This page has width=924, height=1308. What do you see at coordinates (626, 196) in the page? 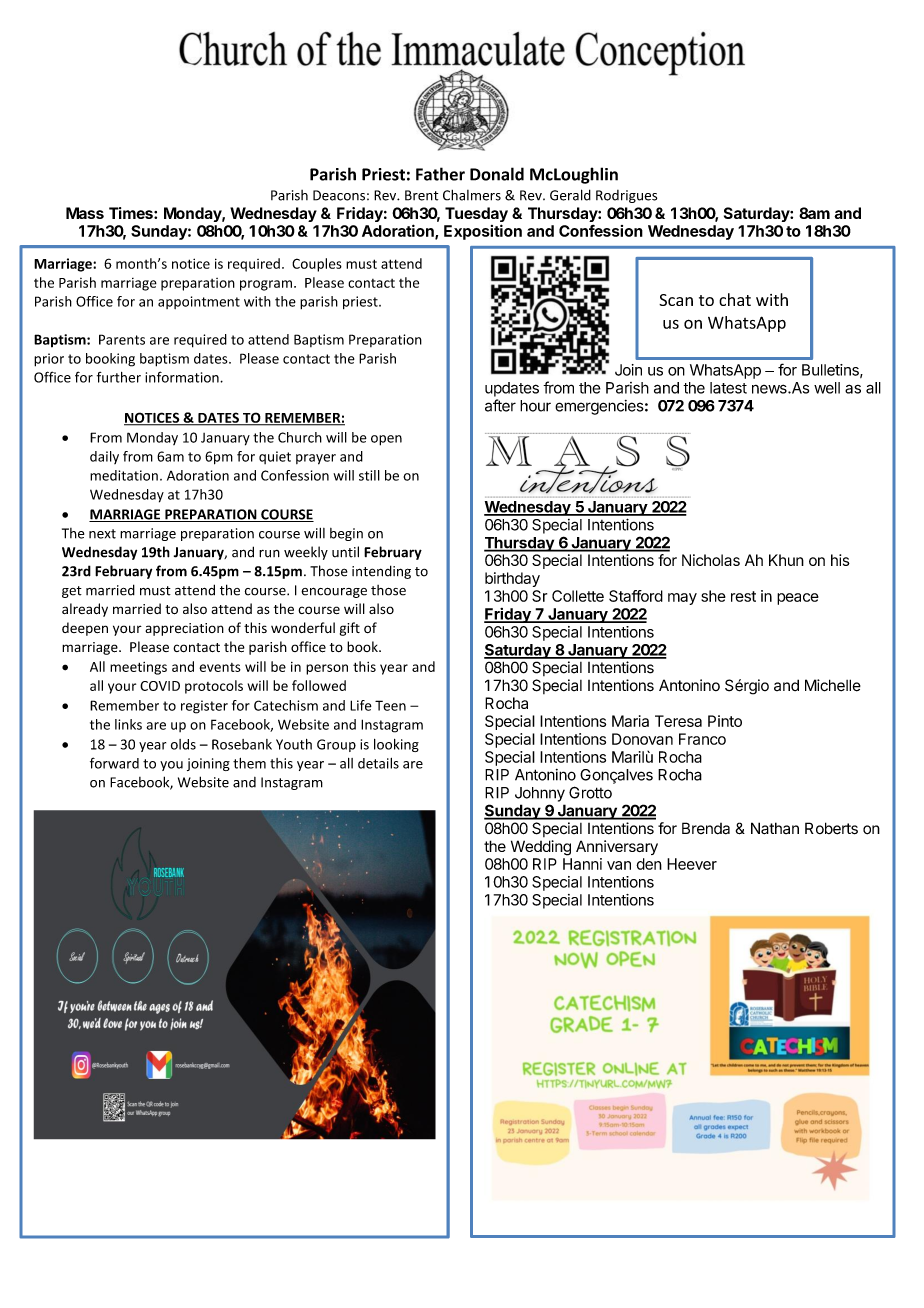
I see `Rodrigues` at bounding box center [626, 196].
